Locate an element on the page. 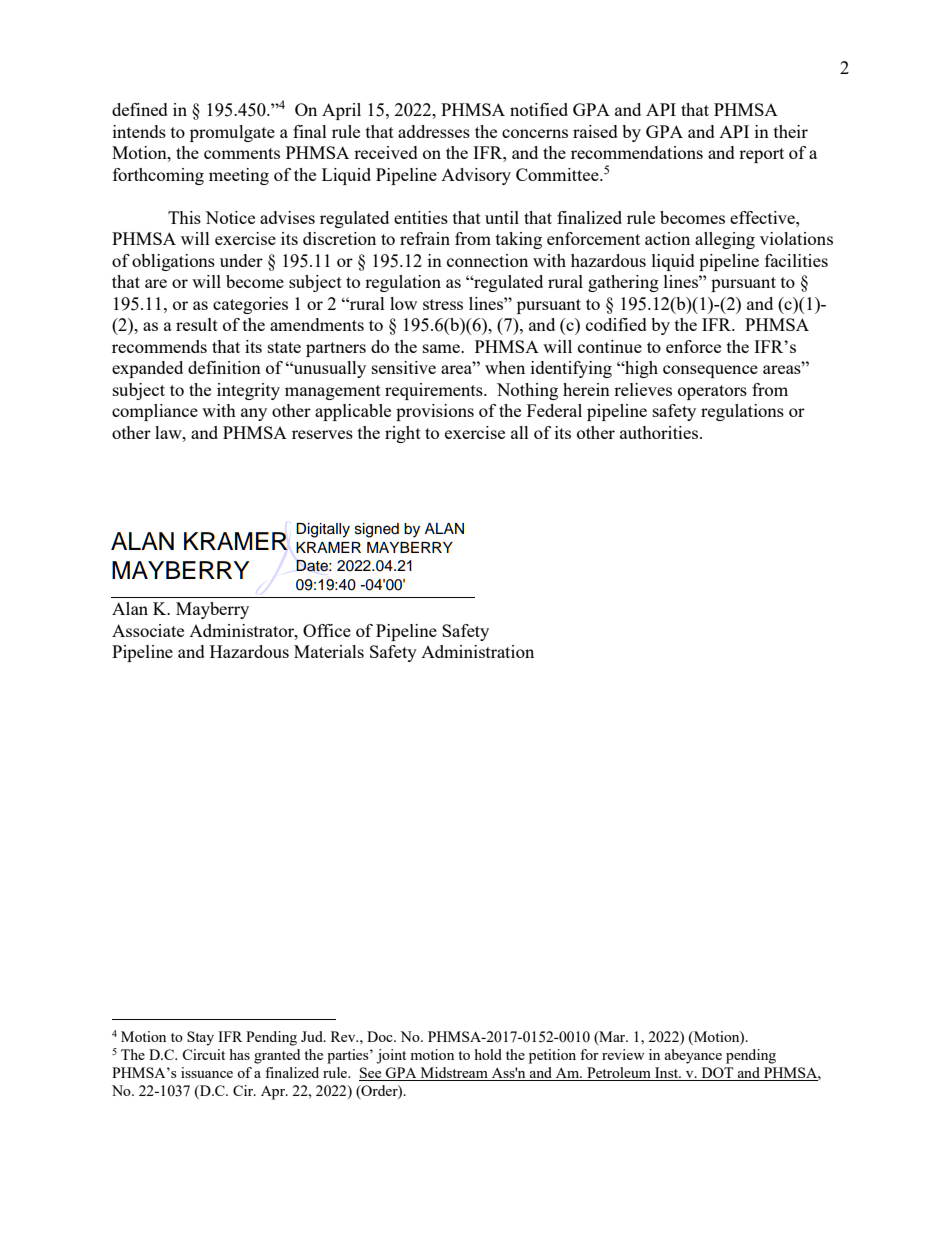 The image size is (952, 1233). promulgate is located at coordinates (232, 133).
